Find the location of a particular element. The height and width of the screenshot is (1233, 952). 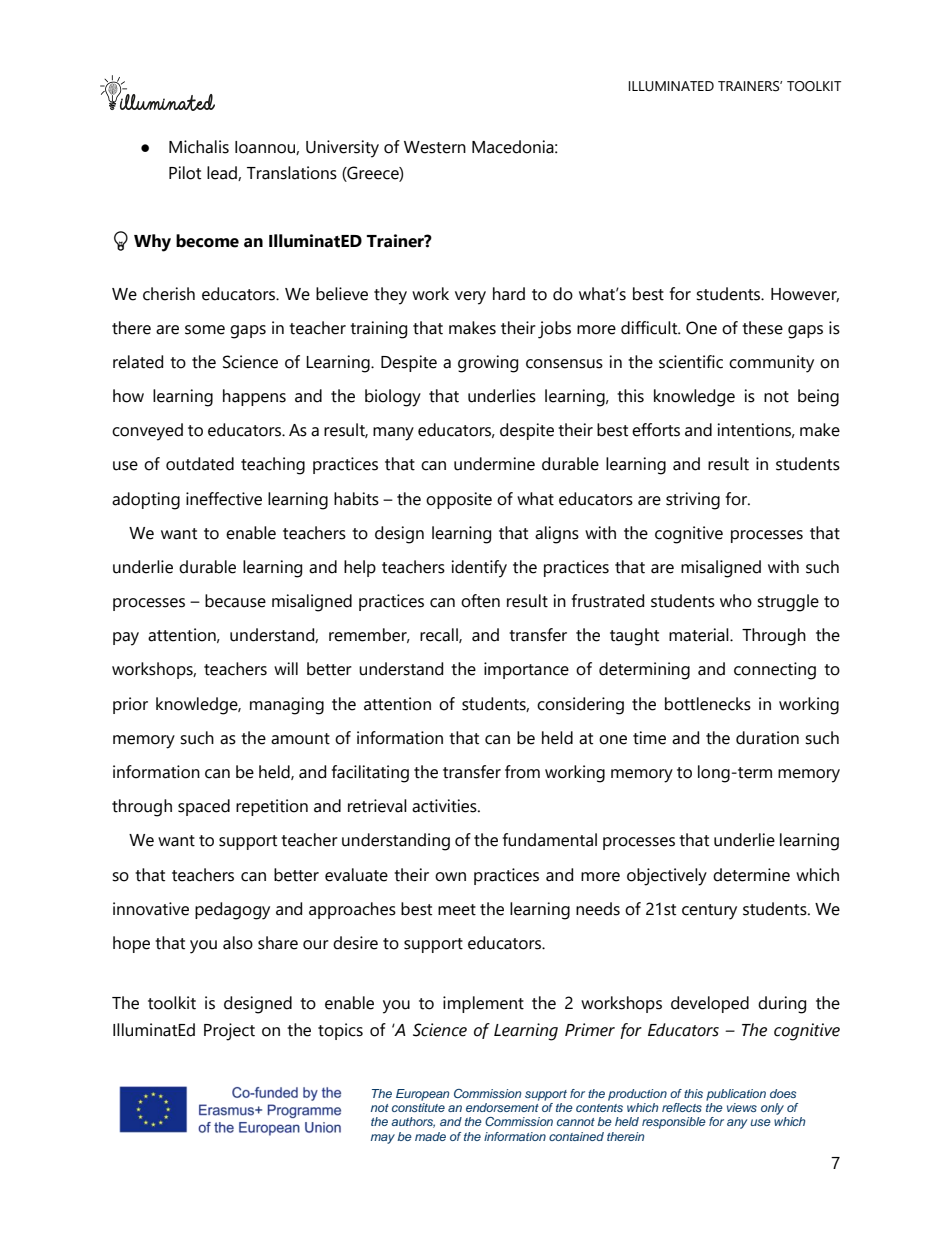

growing is located at coordinates (488, 364).
